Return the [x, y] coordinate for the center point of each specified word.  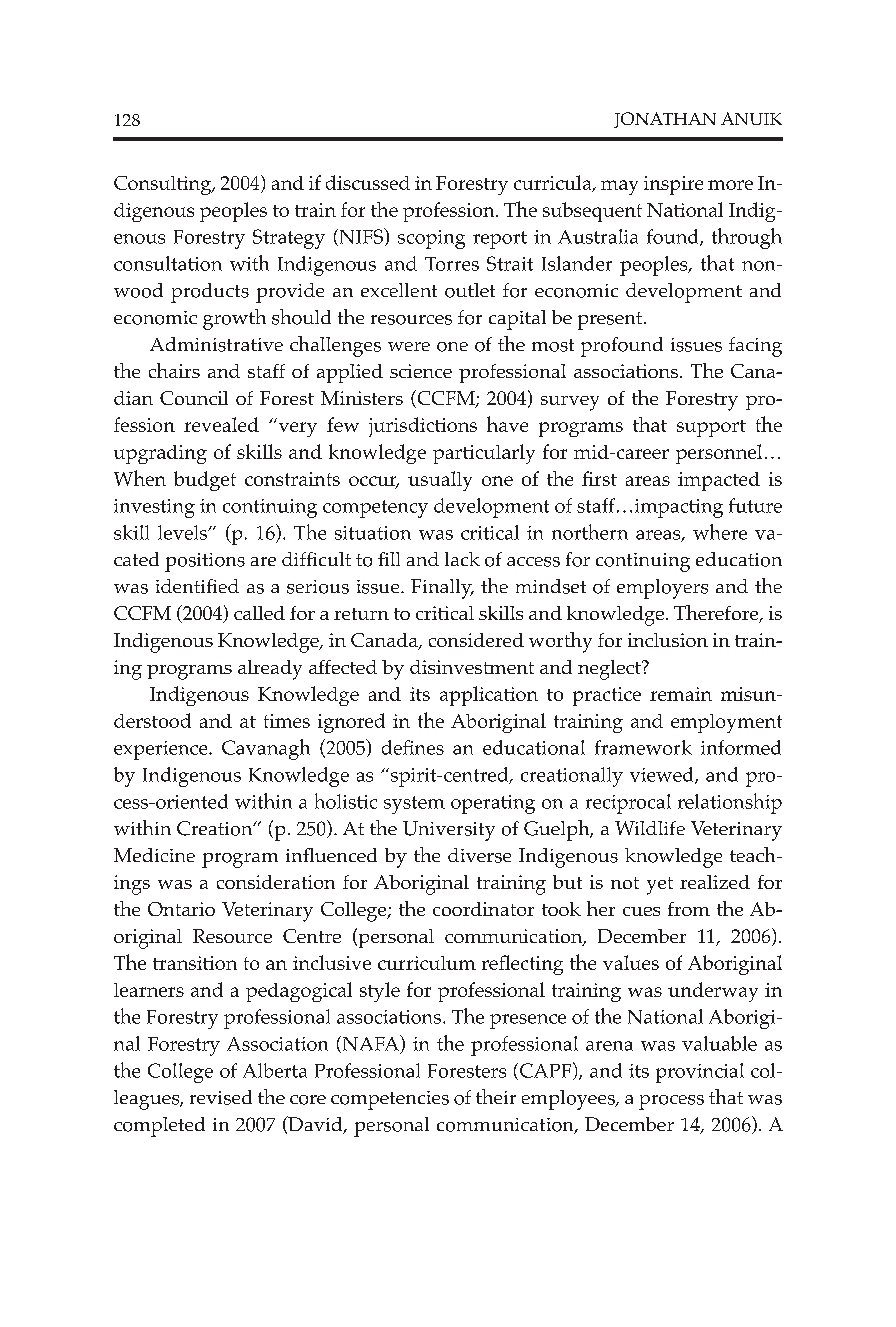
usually [440, 481]
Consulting [164, 185]
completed [159, 1127]
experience [162, 750]
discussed [368, 182]
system [414, 805]
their [496, 1096]
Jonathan [665, 120]
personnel [719, 454]
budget [205, 481]
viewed [663, 775]
